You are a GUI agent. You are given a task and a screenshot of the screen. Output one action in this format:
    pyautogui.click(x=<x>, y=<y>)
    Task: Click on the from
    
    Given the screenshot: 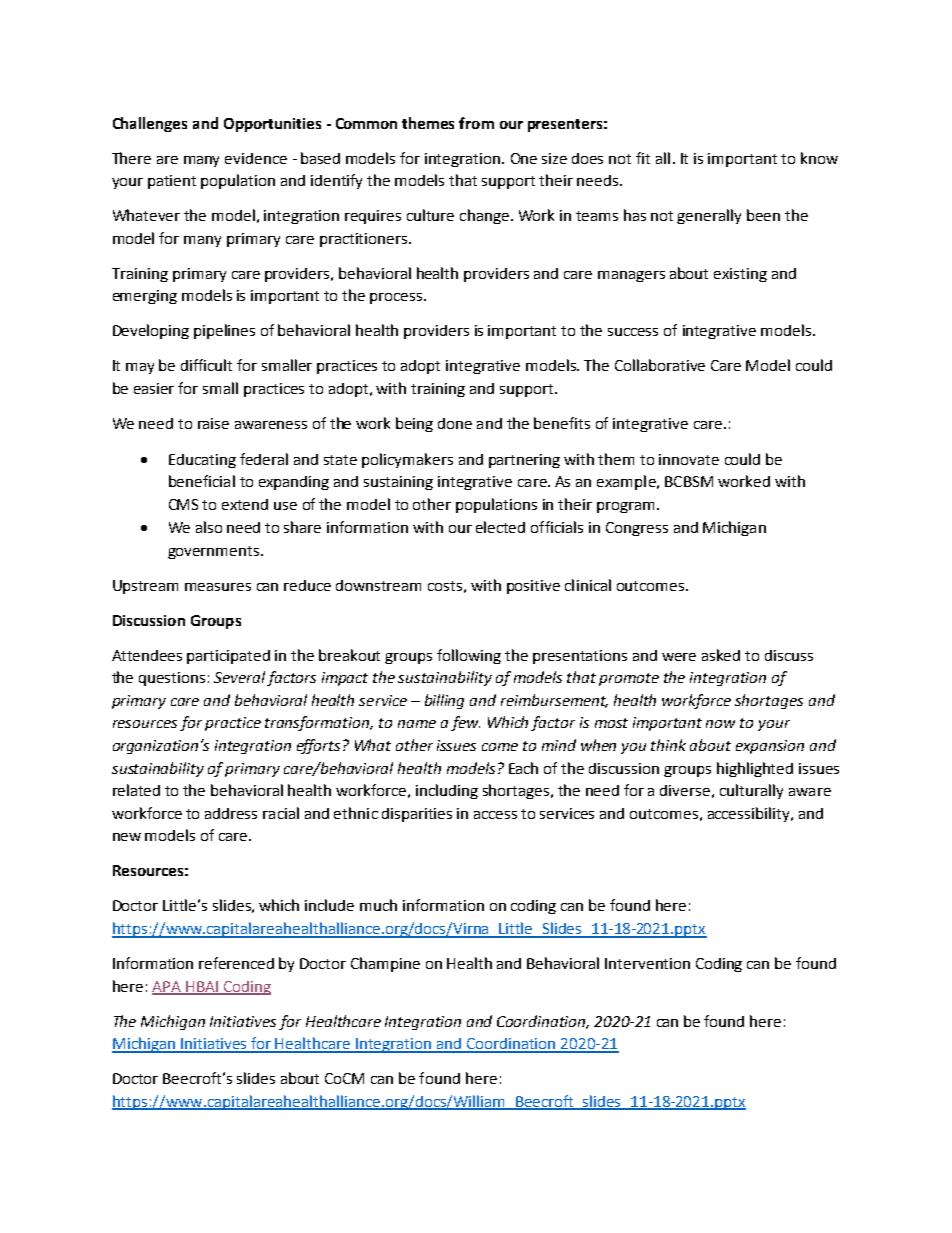 What is the action you would take?
    pyautogui.click(x=476, y=123)
